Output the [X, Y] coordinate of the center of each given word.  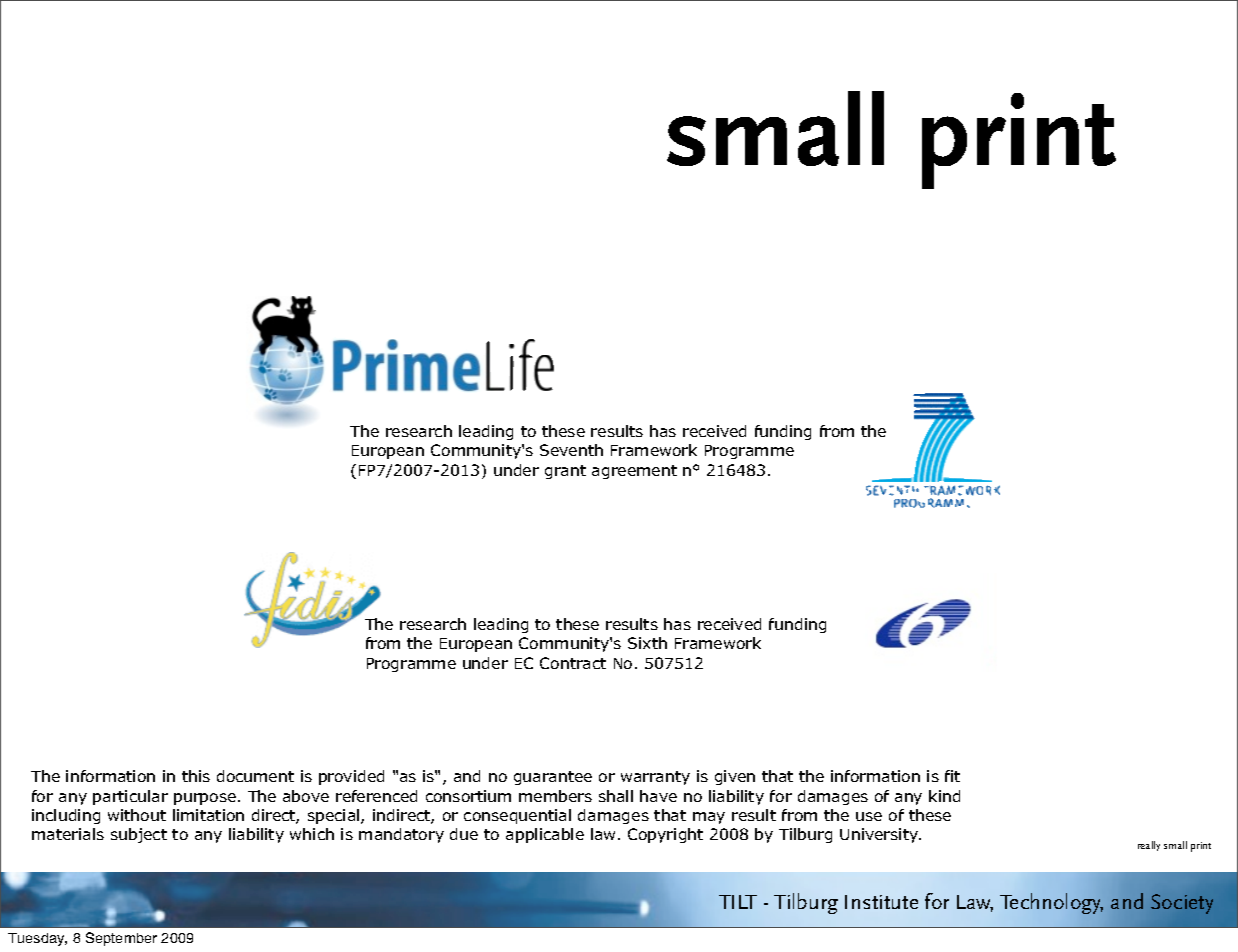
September [121, 939]
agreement [634, 472]
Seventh [571, 450]
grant [565, 472]
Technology [1051, 903]
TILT [738, 902]
